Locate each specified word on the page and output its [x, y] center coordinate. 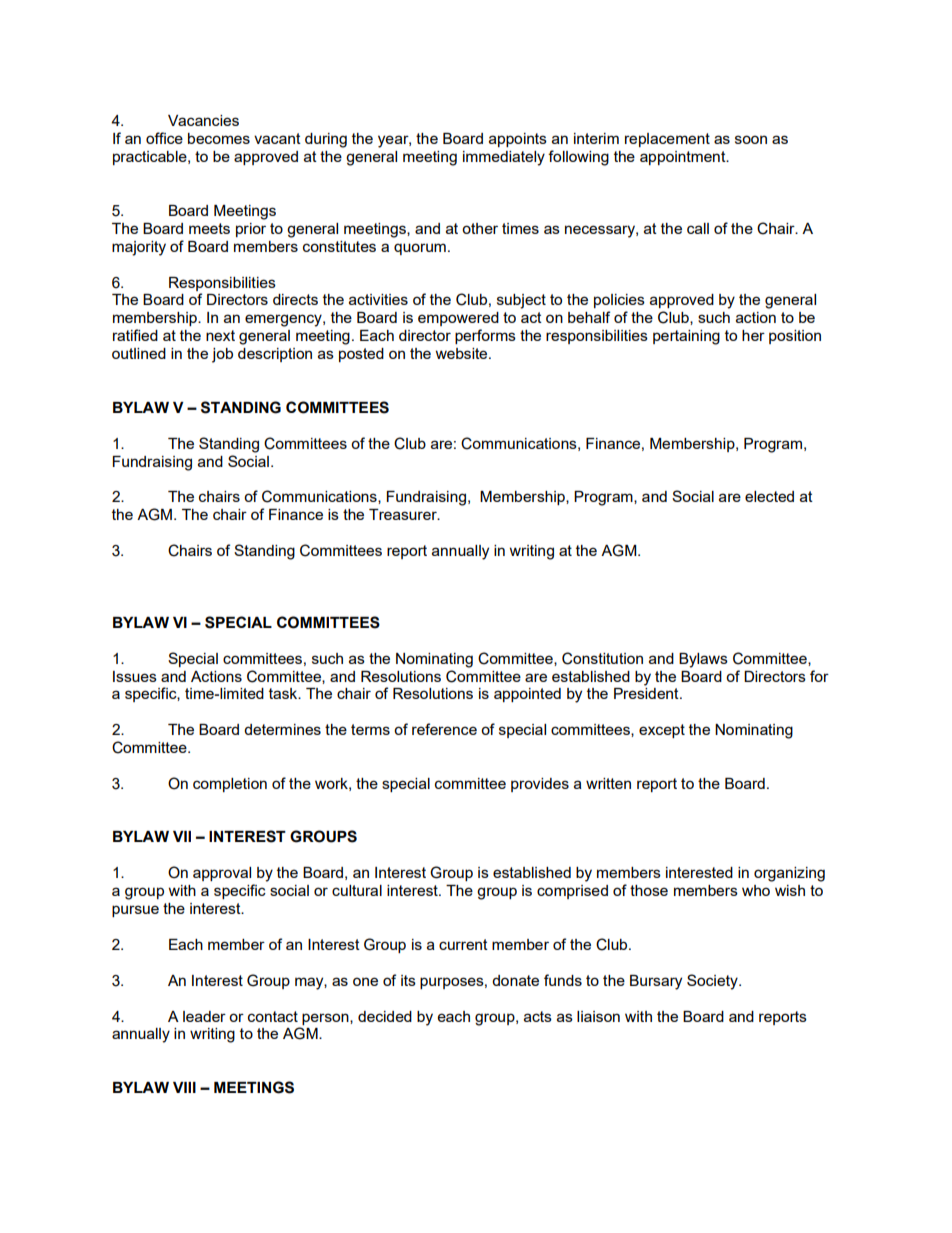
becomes [219, 138]
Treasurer [404, 514]
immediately [504, 158]
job [222, 355]
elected [769, 496]
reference [444, 729]
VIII [184, 1087]
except [662, 731]
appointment [684, 158]
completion [230, 785]
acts [538, 1016]
